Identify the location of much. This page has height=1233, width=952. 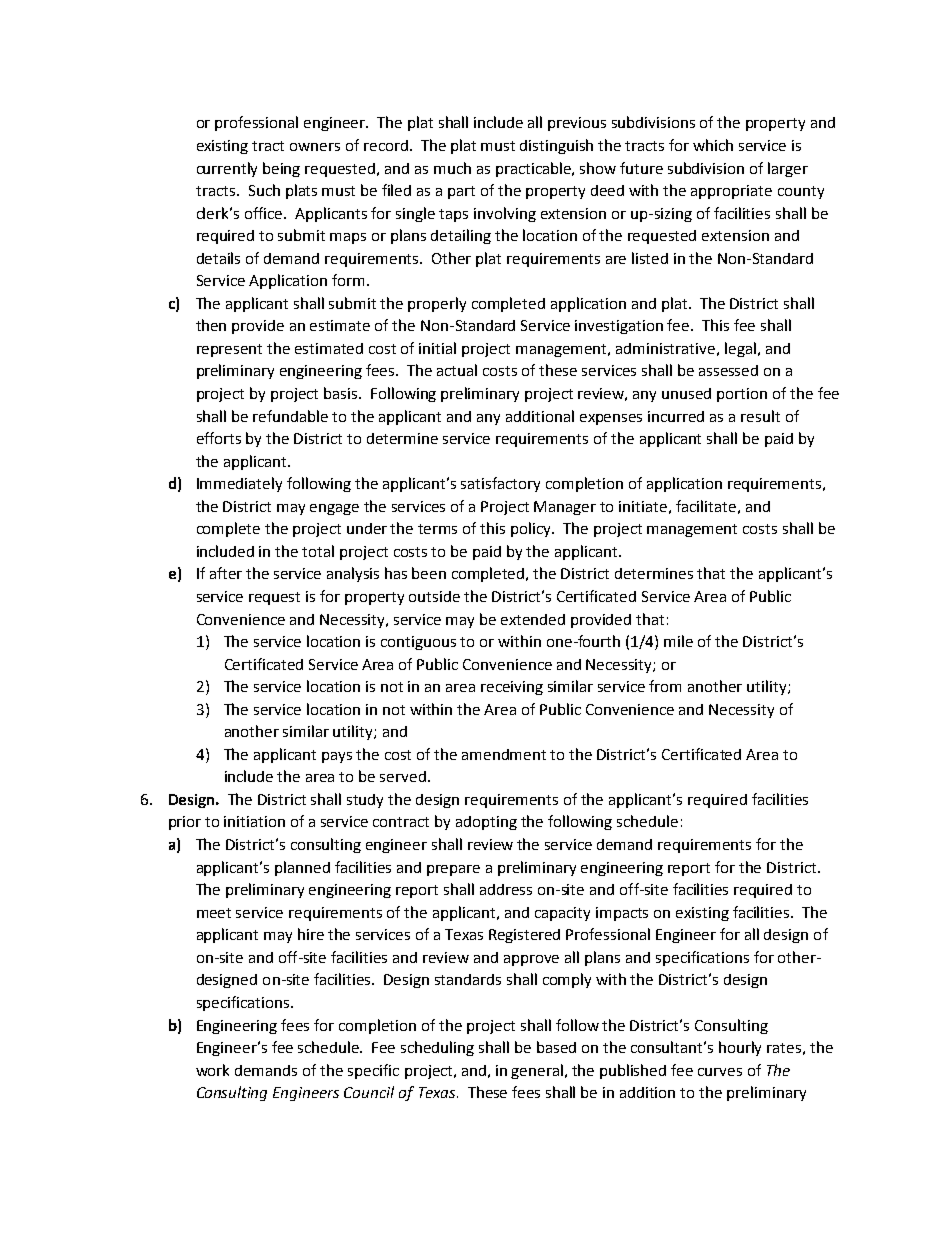
(452, 168).
